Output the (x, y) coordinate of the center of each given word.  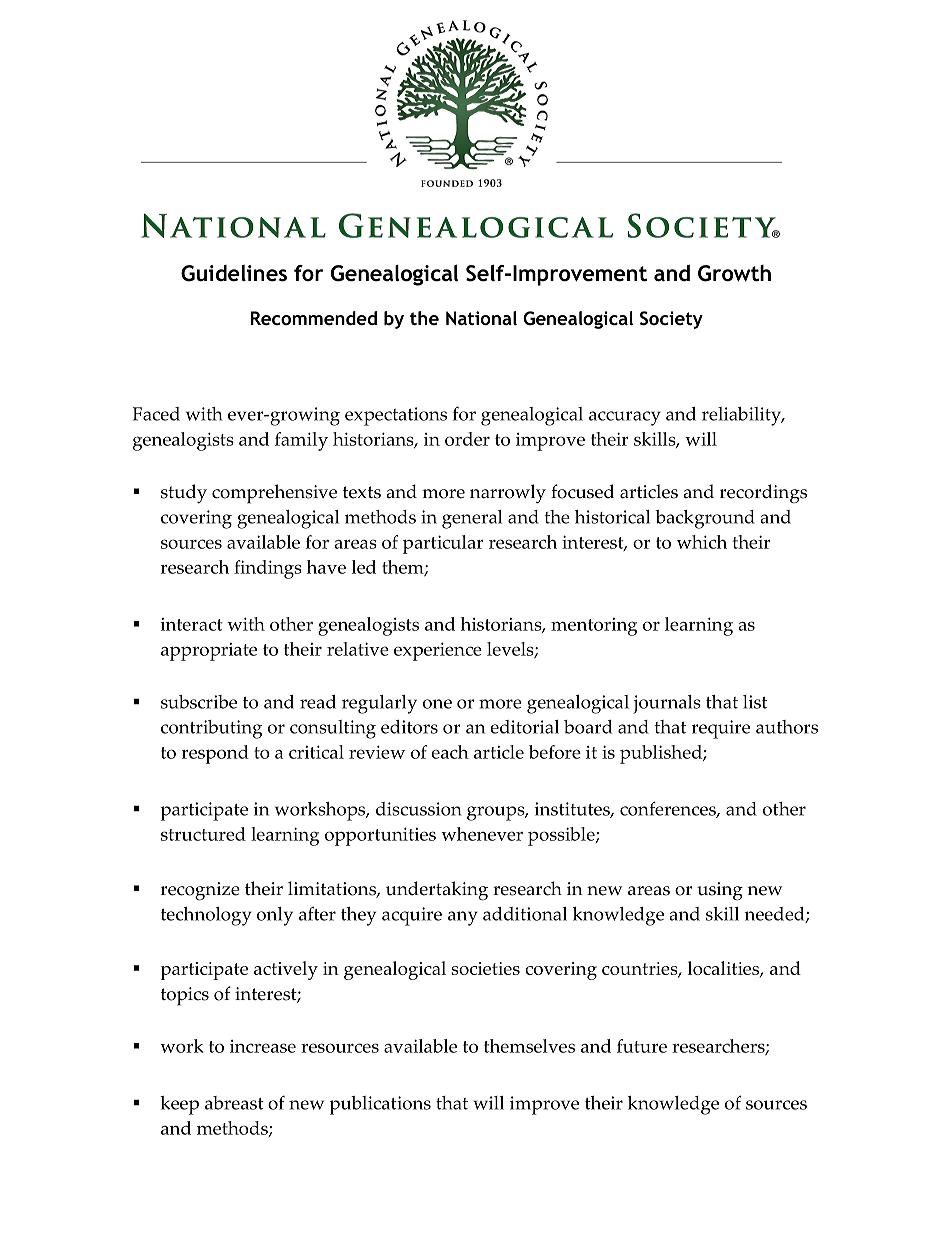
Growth (734, 273)
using (720, 891)
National (481, 318)
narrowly (508, 494)
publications (380, 1105)
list (755, 702)
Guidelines (234, 273)
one (437, 704)
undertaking (437, 891)
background (705, 519)
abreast (234, 1103)
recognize (200, 891)
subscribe (199, 702)
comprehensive (274, 494)
